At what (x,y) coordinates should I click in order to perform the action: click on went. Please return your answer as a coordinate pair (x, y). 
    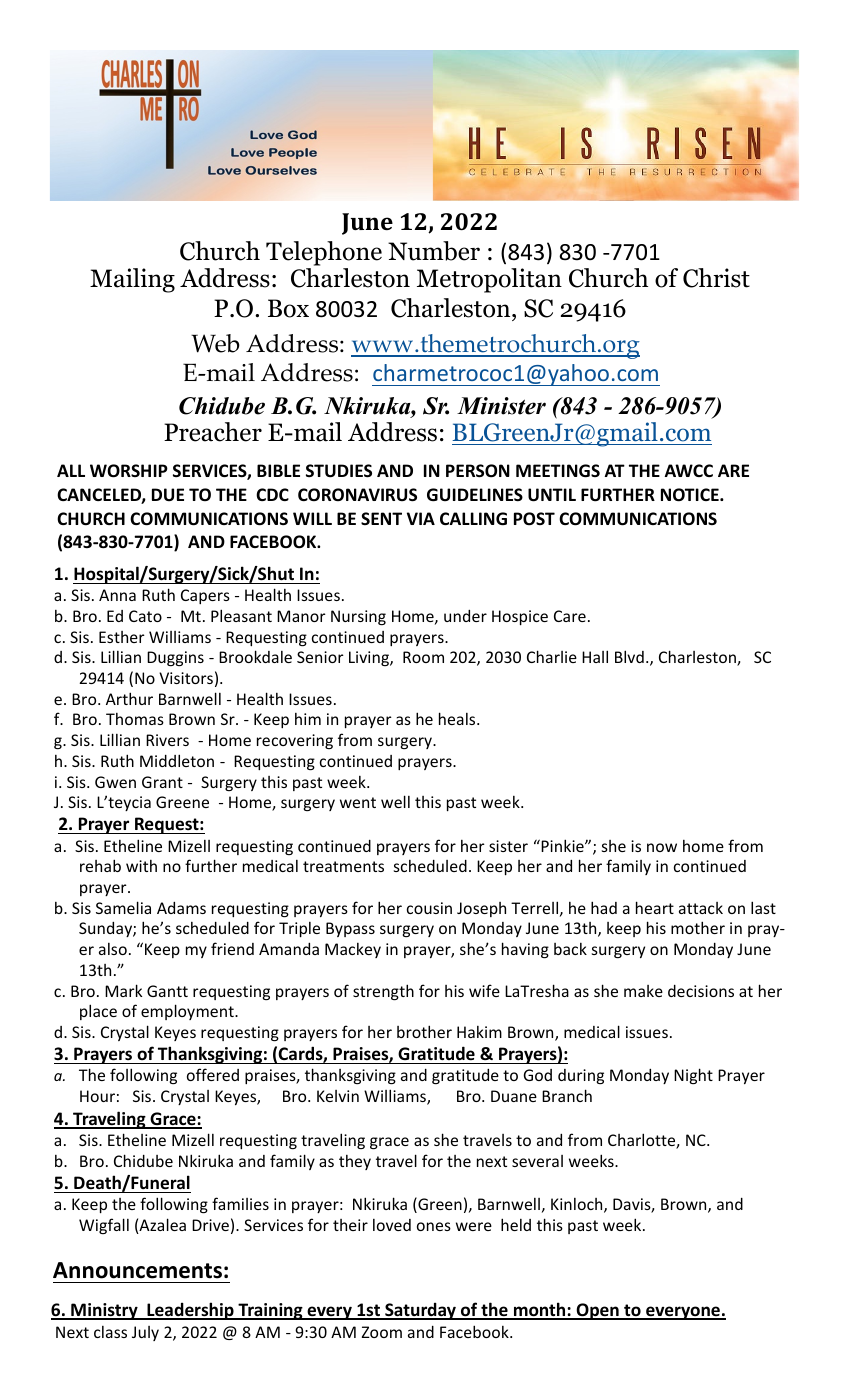
    Looking at the image, I should click on (358, 802).
